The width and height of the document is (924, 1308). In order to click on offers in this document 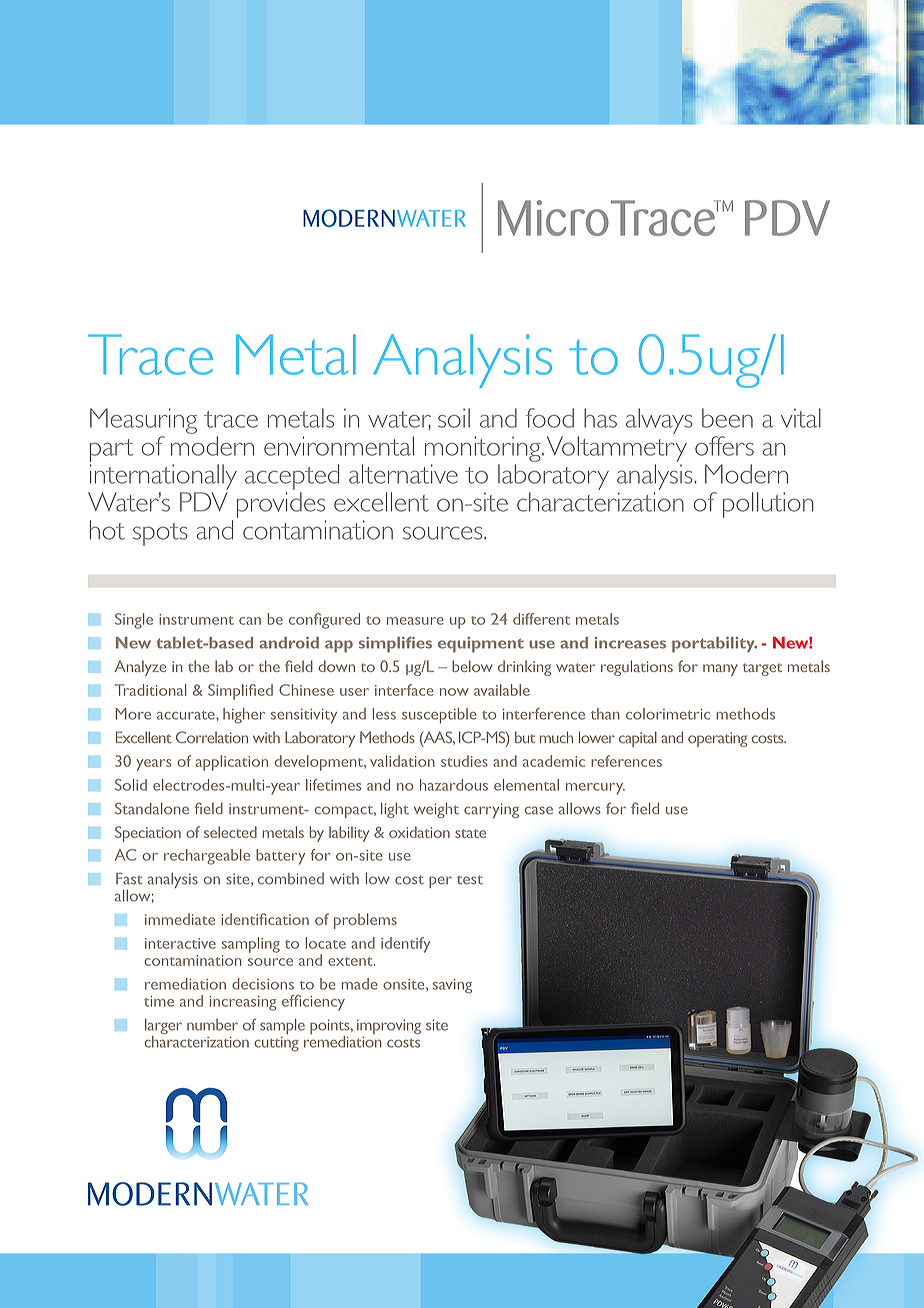, I will do `click(724, 446)`.
